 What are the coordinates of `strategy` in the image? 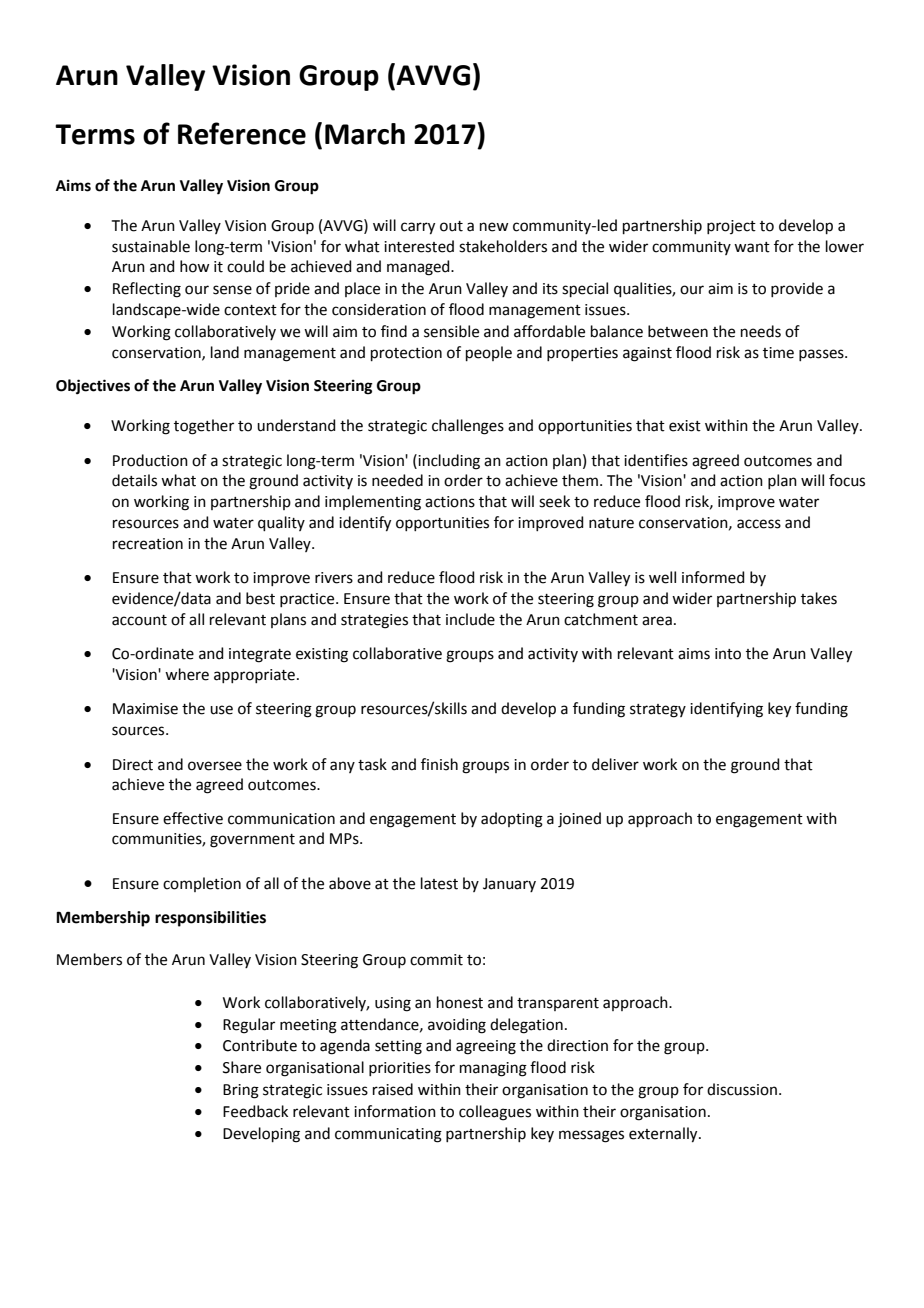 It's located at (658, 711).
